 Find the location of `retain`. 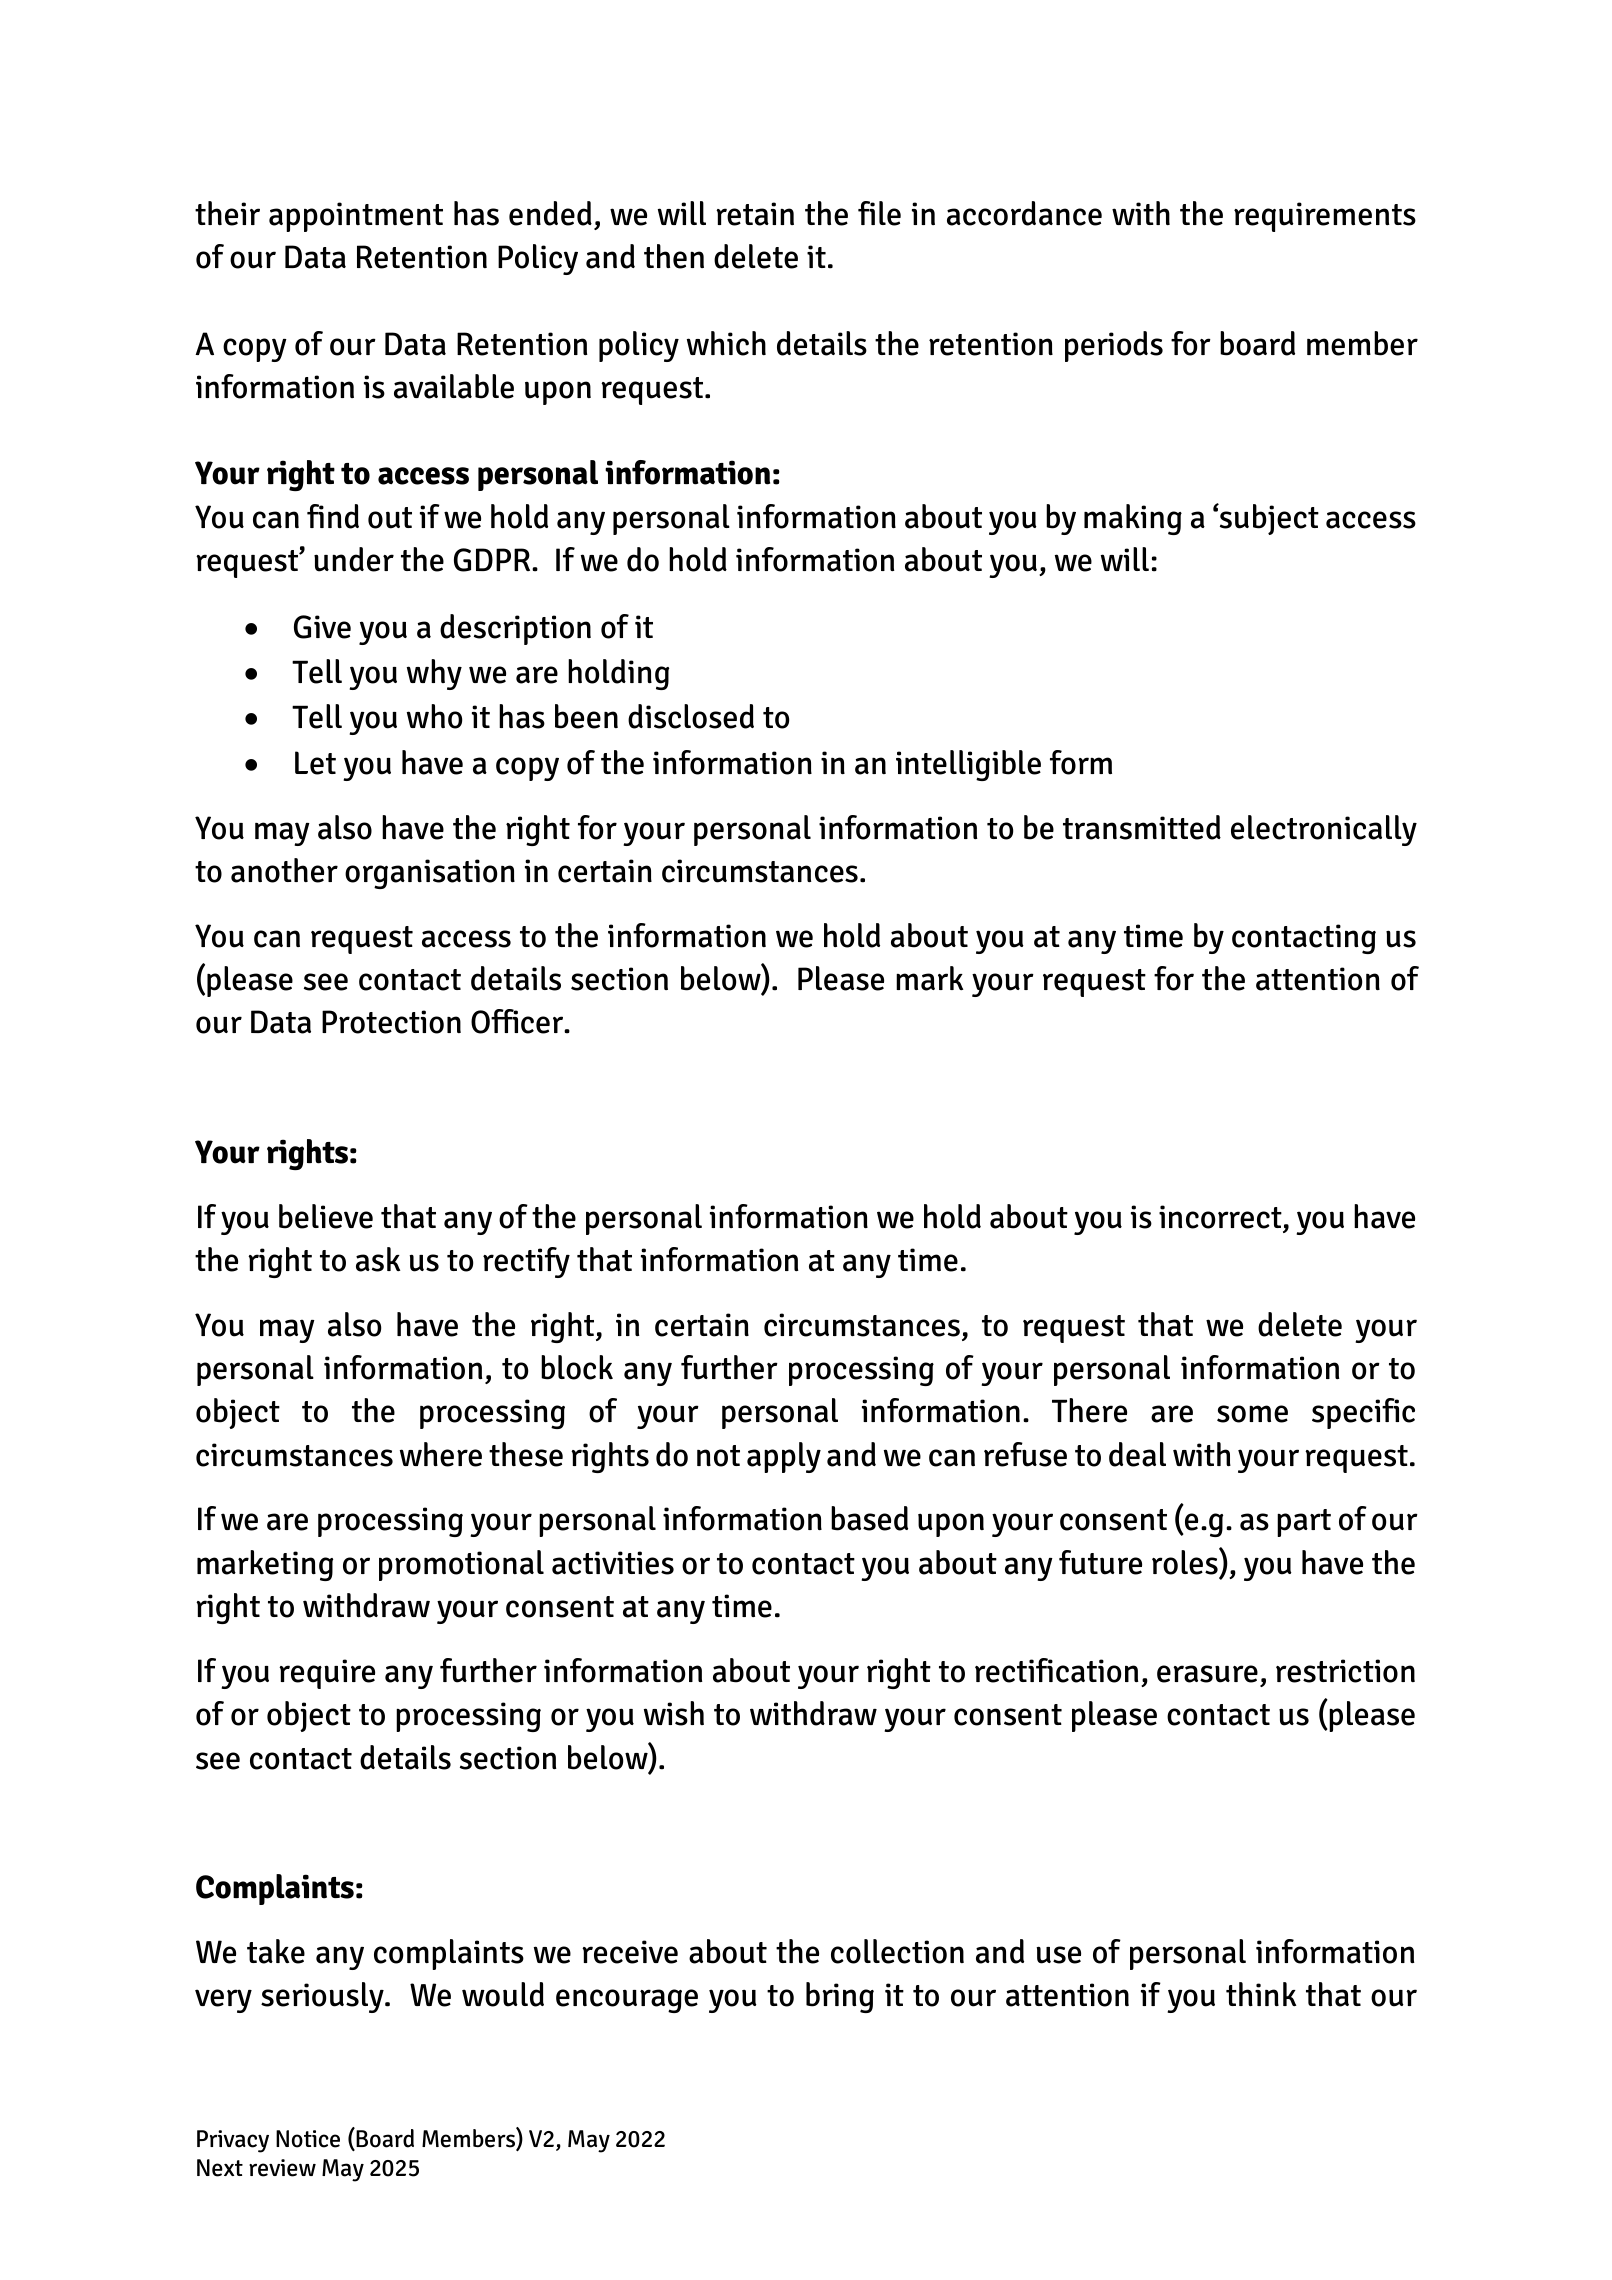

retain is located at coordinates (755, 214).
